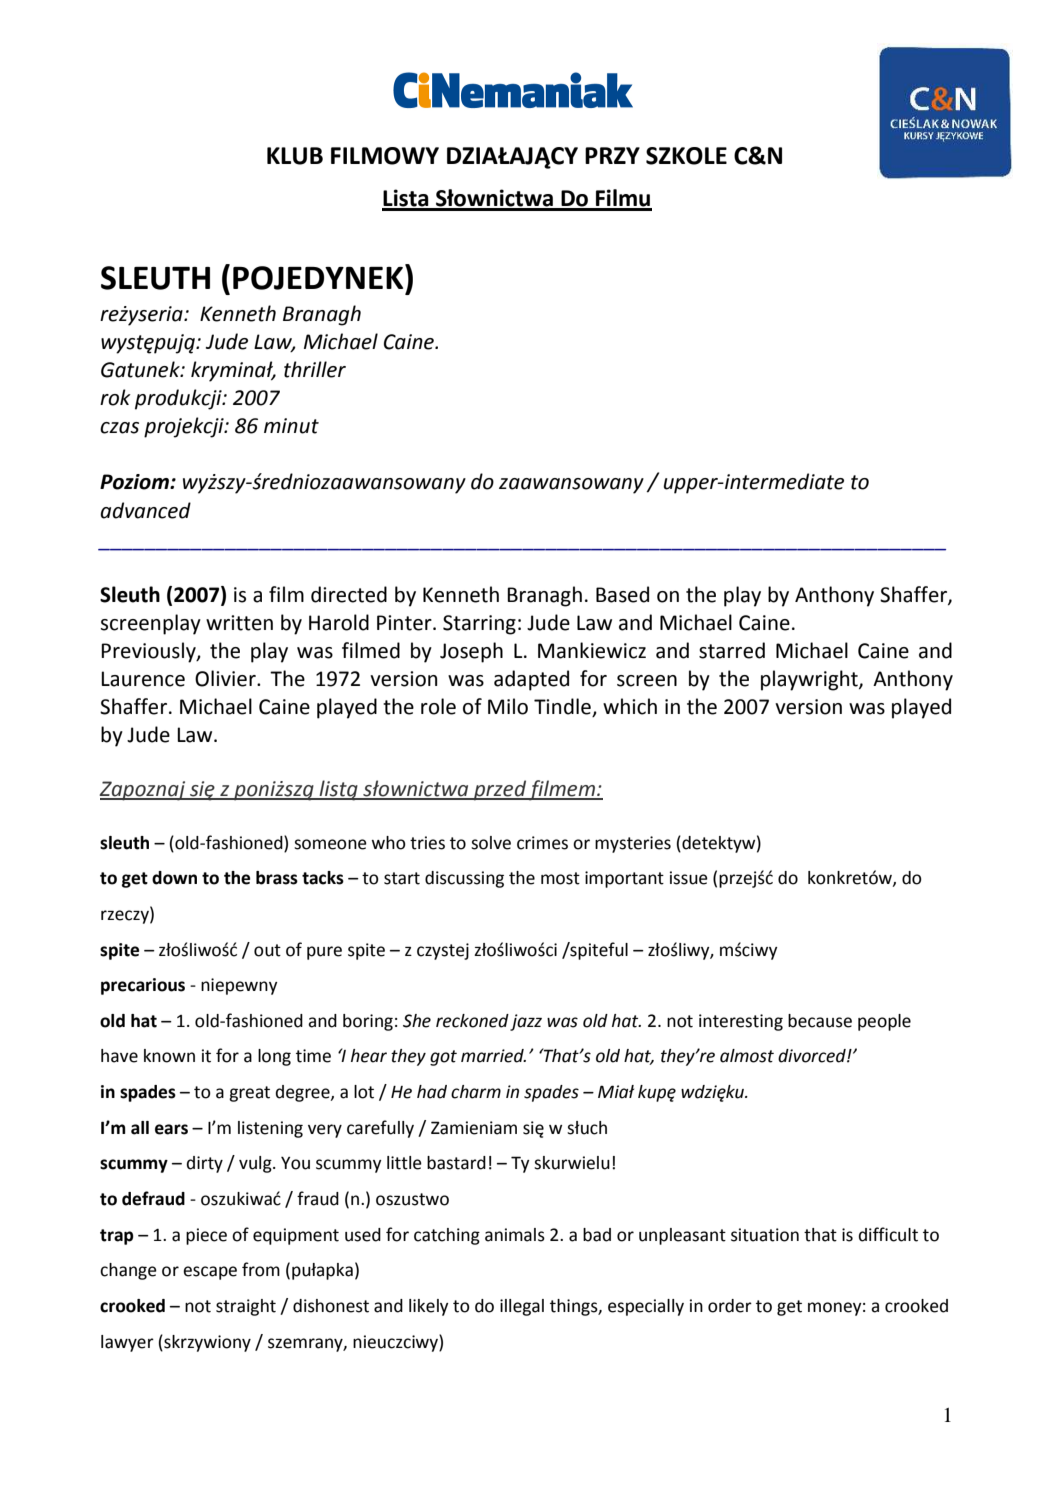  I want to click on because, so click(820, 1021).
